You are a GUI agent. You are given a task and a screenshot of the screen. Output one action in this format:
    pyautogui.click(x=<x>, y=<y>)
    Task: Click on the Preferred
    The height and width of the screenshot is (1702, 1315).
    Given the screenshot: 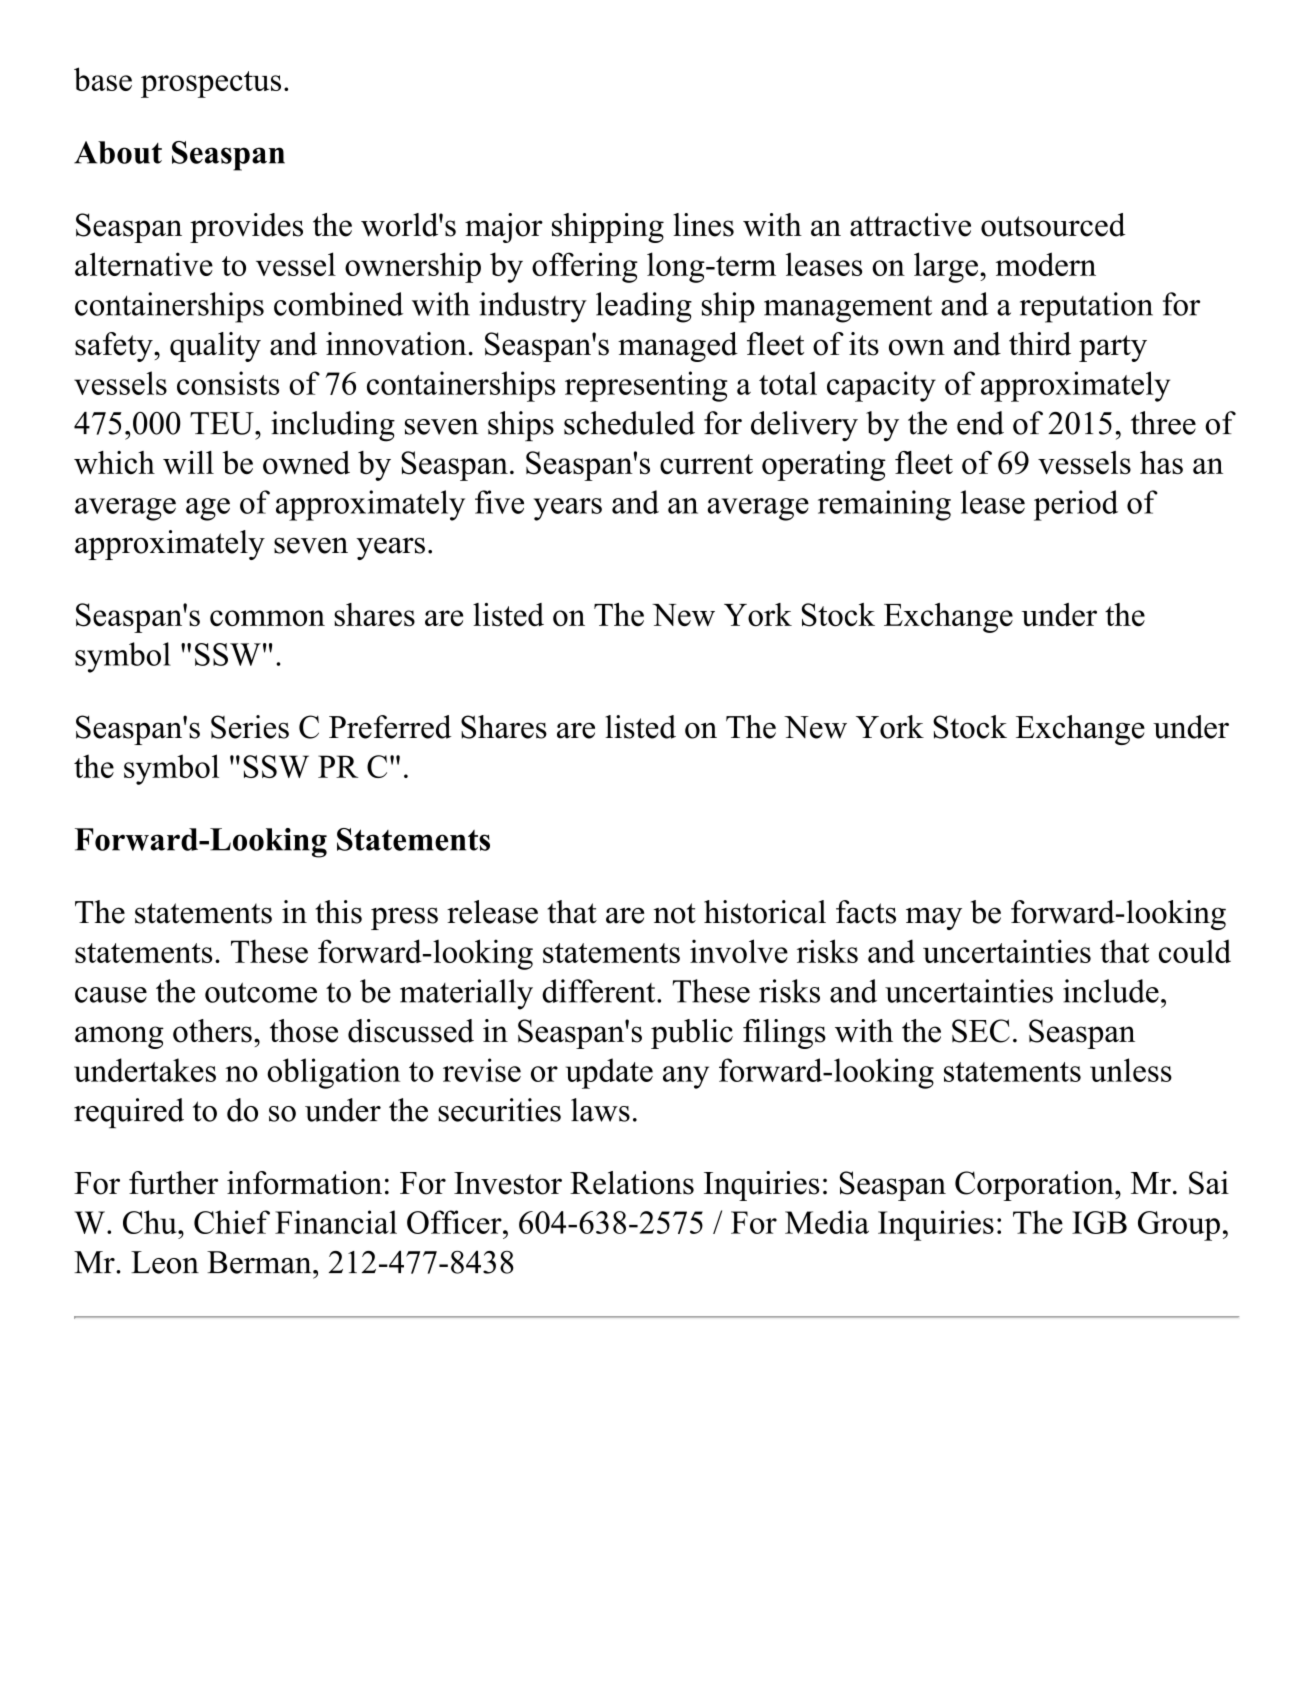 What is the action you would take?
    pyautogui.click(x=390, y=727)
